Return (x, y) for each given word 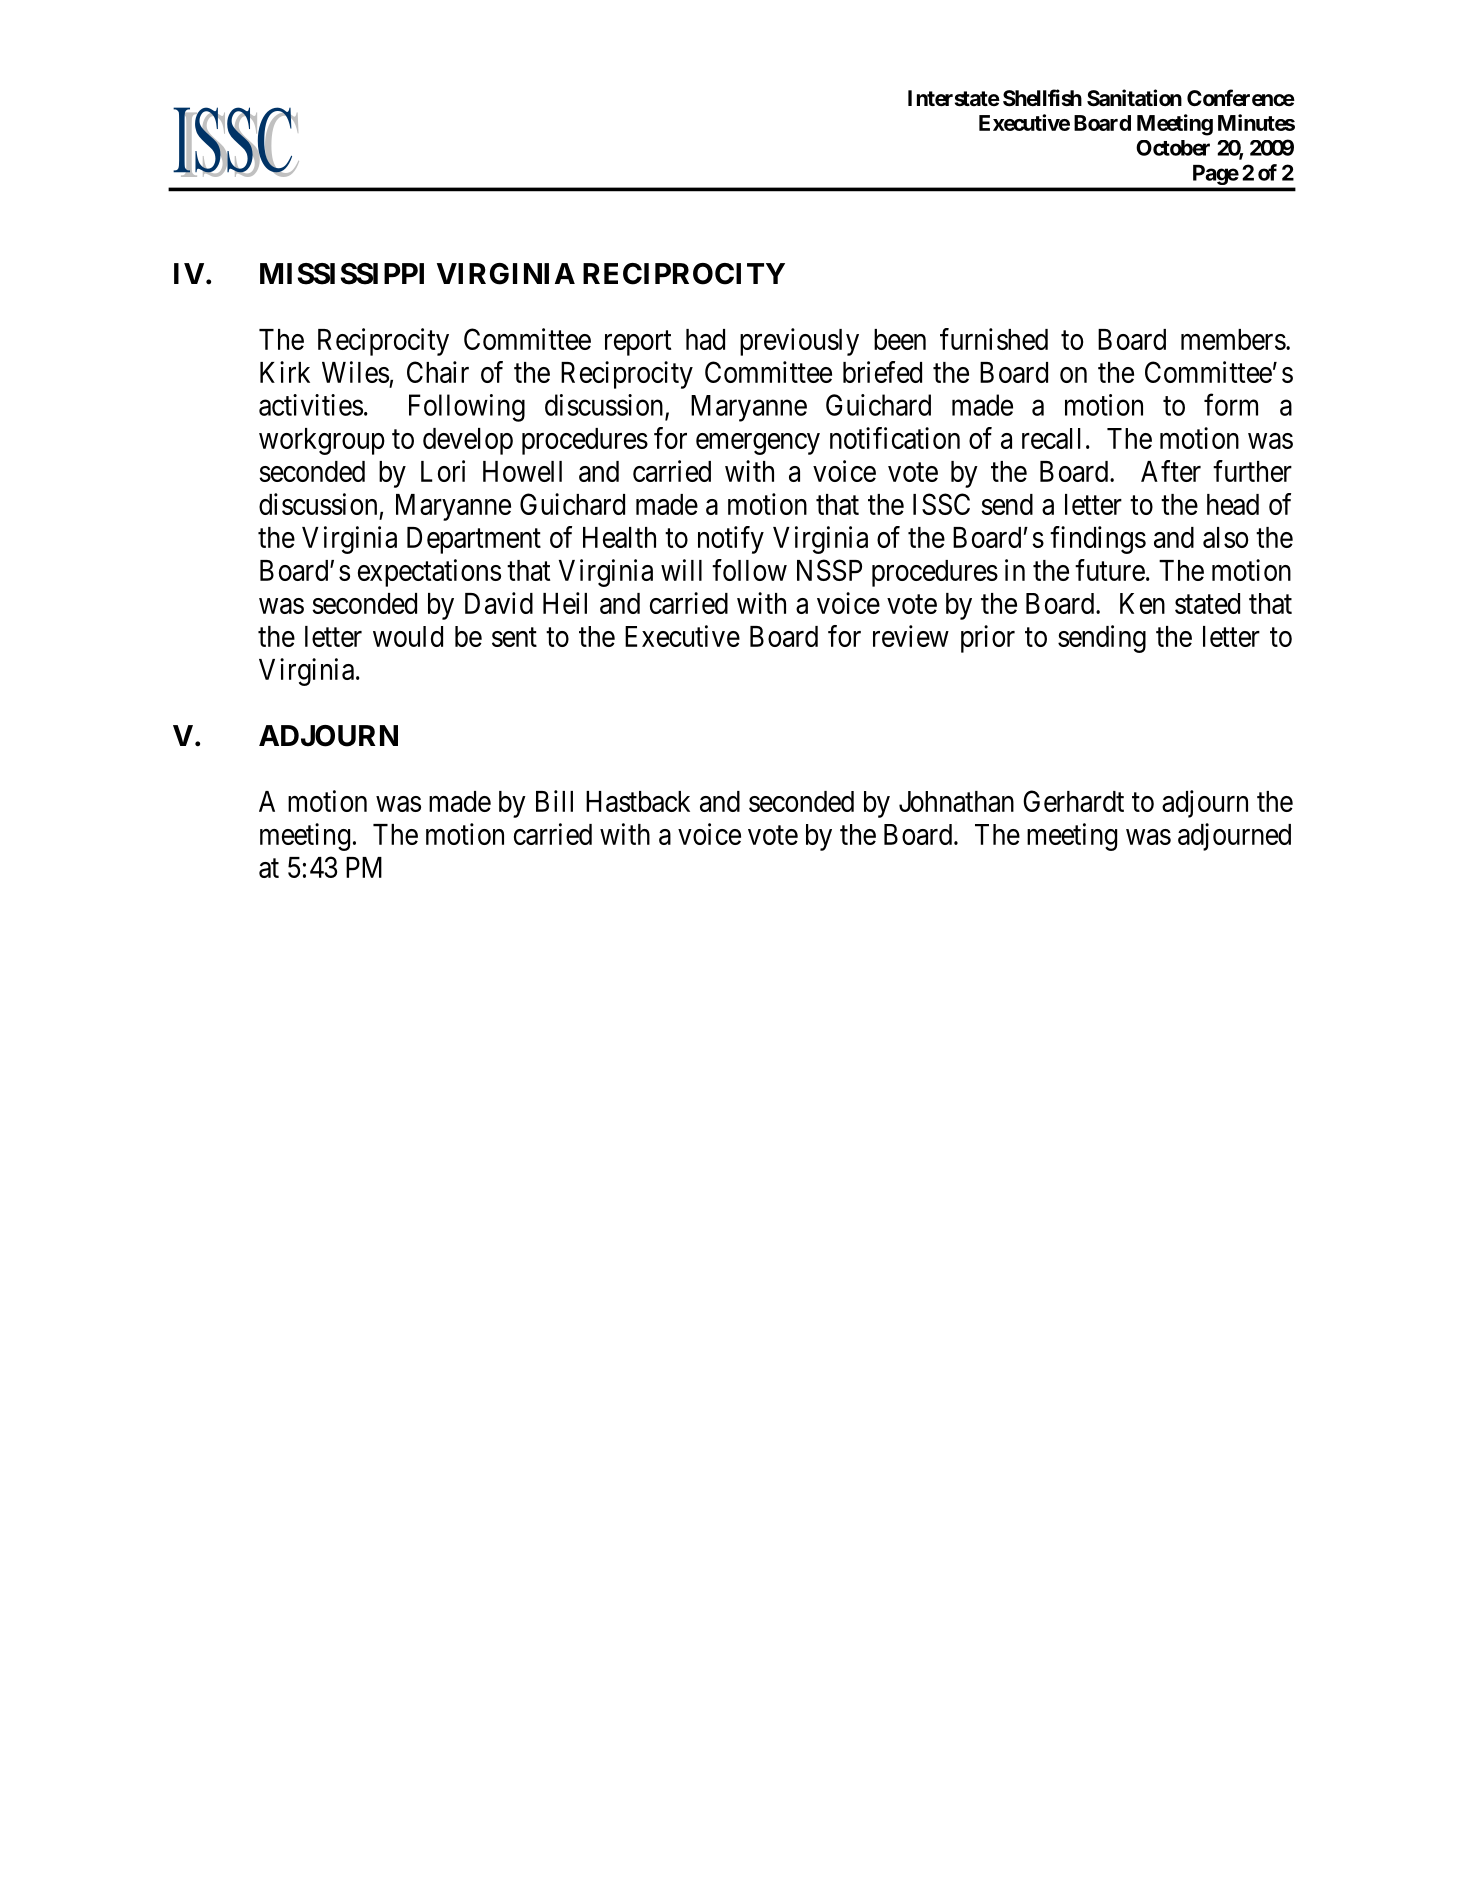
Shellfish (1042, 98)
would (408, 636)
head (1233, 504)
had (705, 339)
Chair (438, 372)
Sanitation (1134, 98)
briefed (882, 372)
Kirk (285, 372)
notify (731, 540)
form (1231, 405)
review (911, 636)
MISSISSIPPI (342, 274)
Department (474, 540)
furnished (994, 339)
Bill (554, 801)
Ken (1142, 603)
